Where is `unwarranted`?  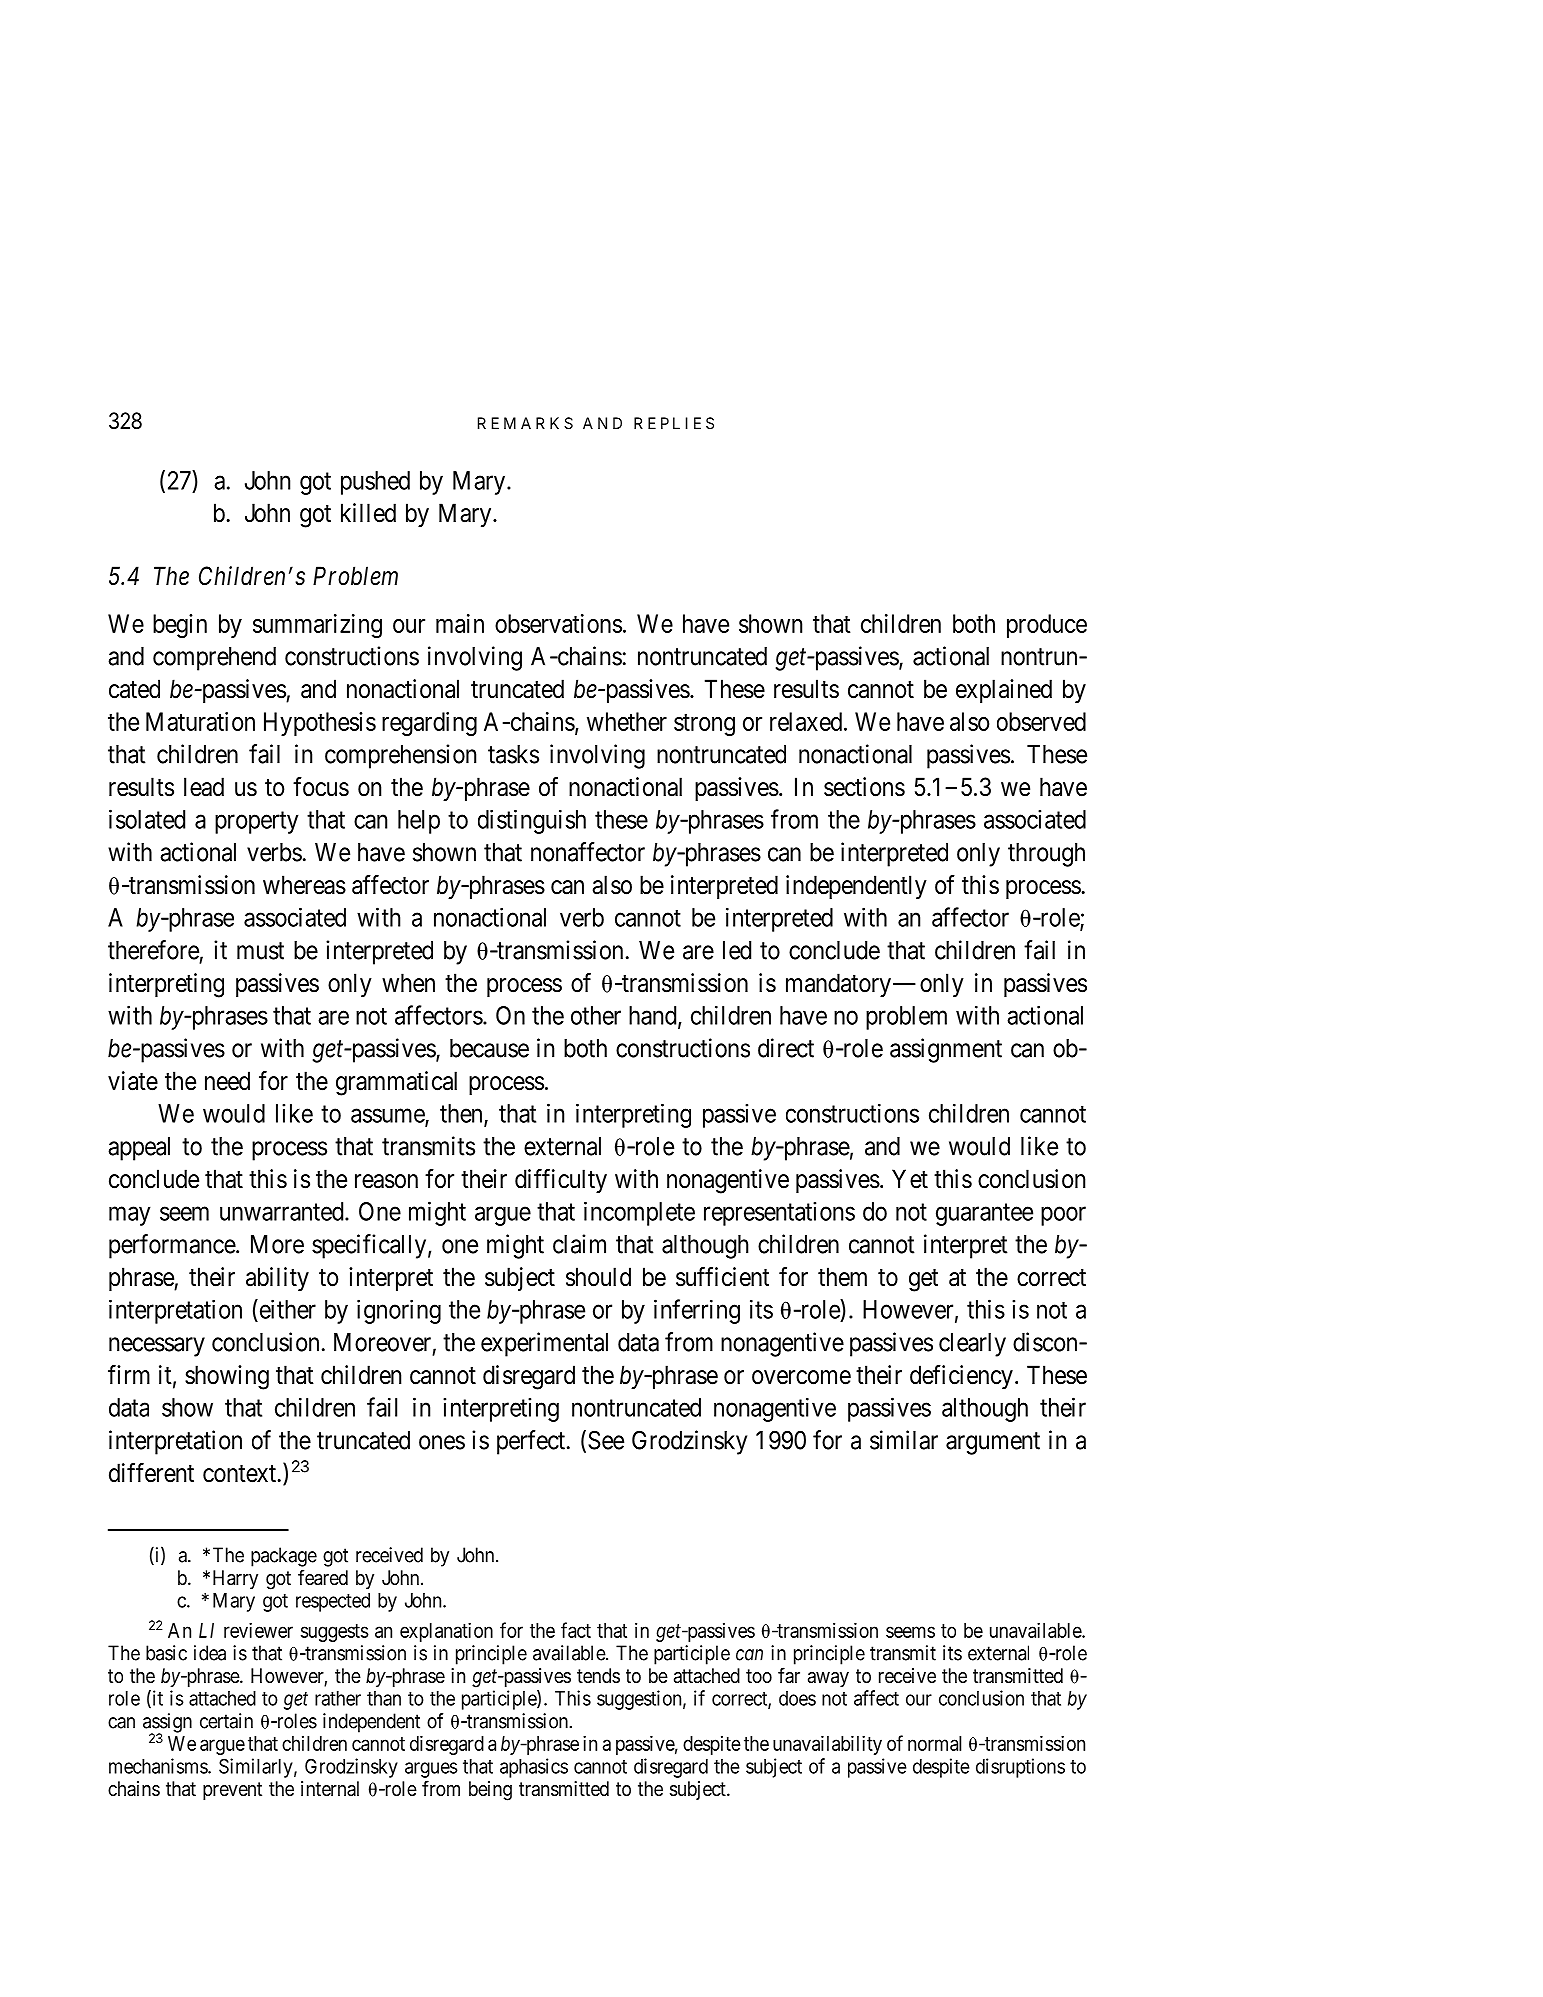 unwarranted is located at coordinates (283, 1211).
